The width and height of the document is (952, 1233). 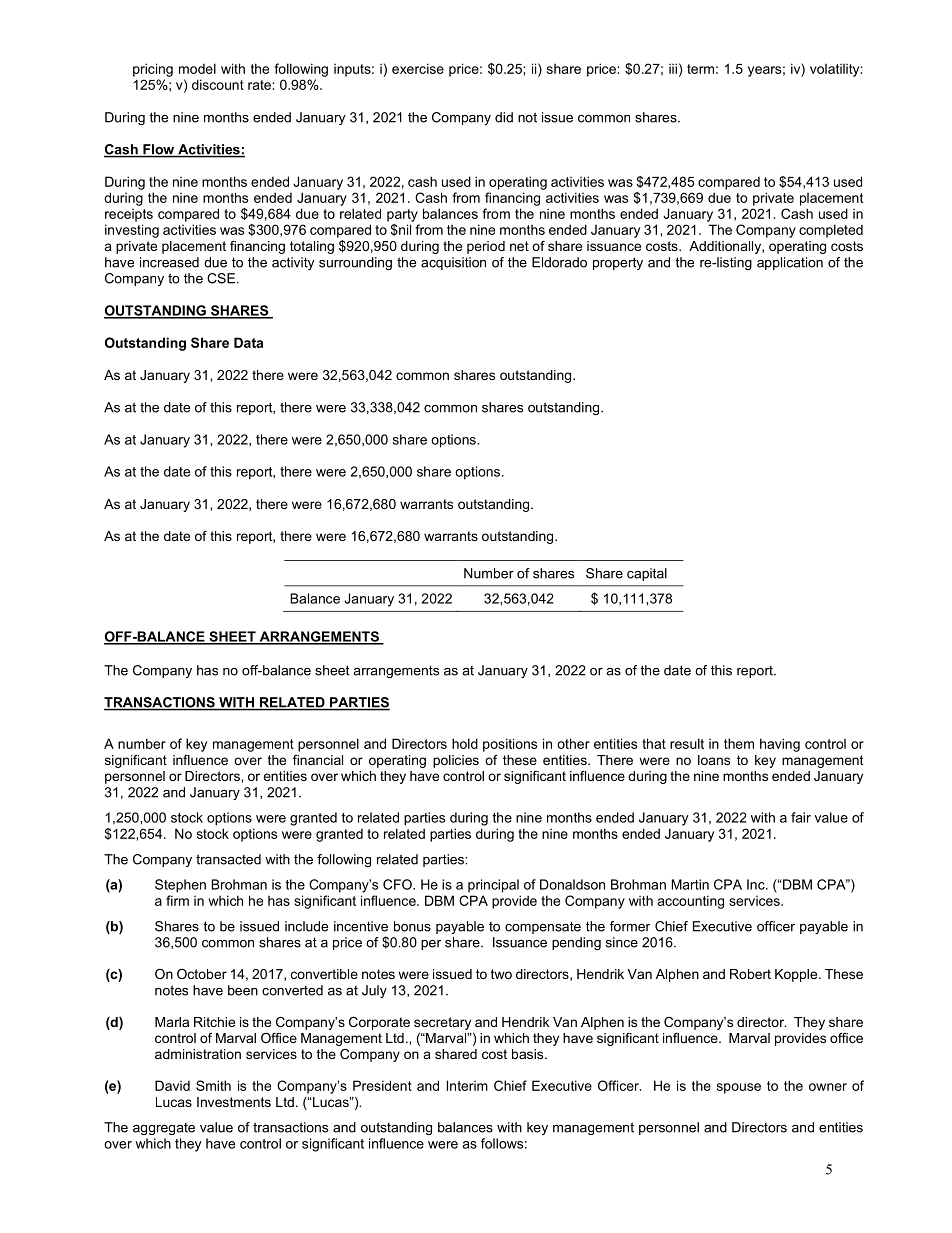 I want to click on Smith, so click(x=213, y=1085).
